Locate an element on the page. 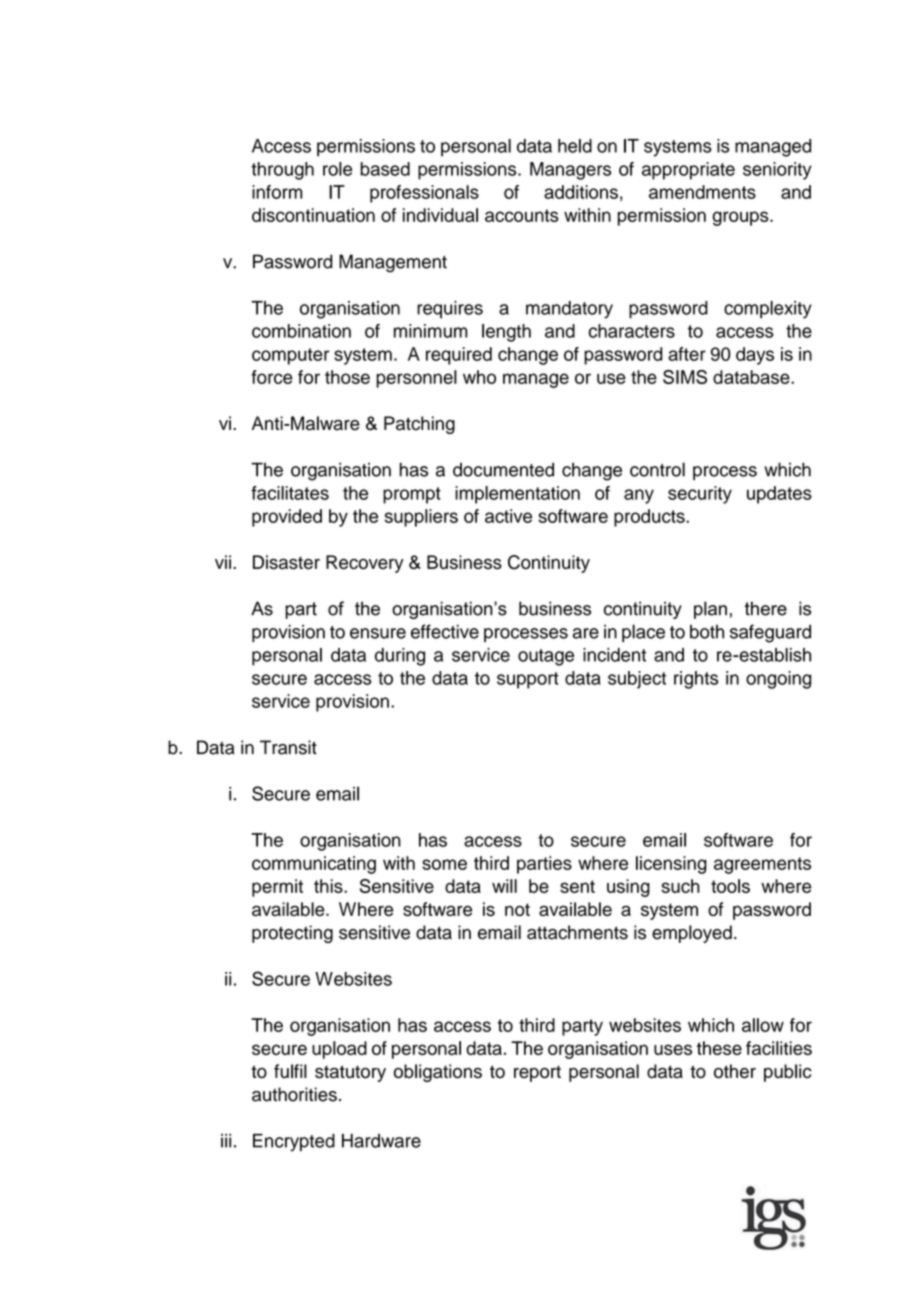  through is located at coordinates (282, 171).
